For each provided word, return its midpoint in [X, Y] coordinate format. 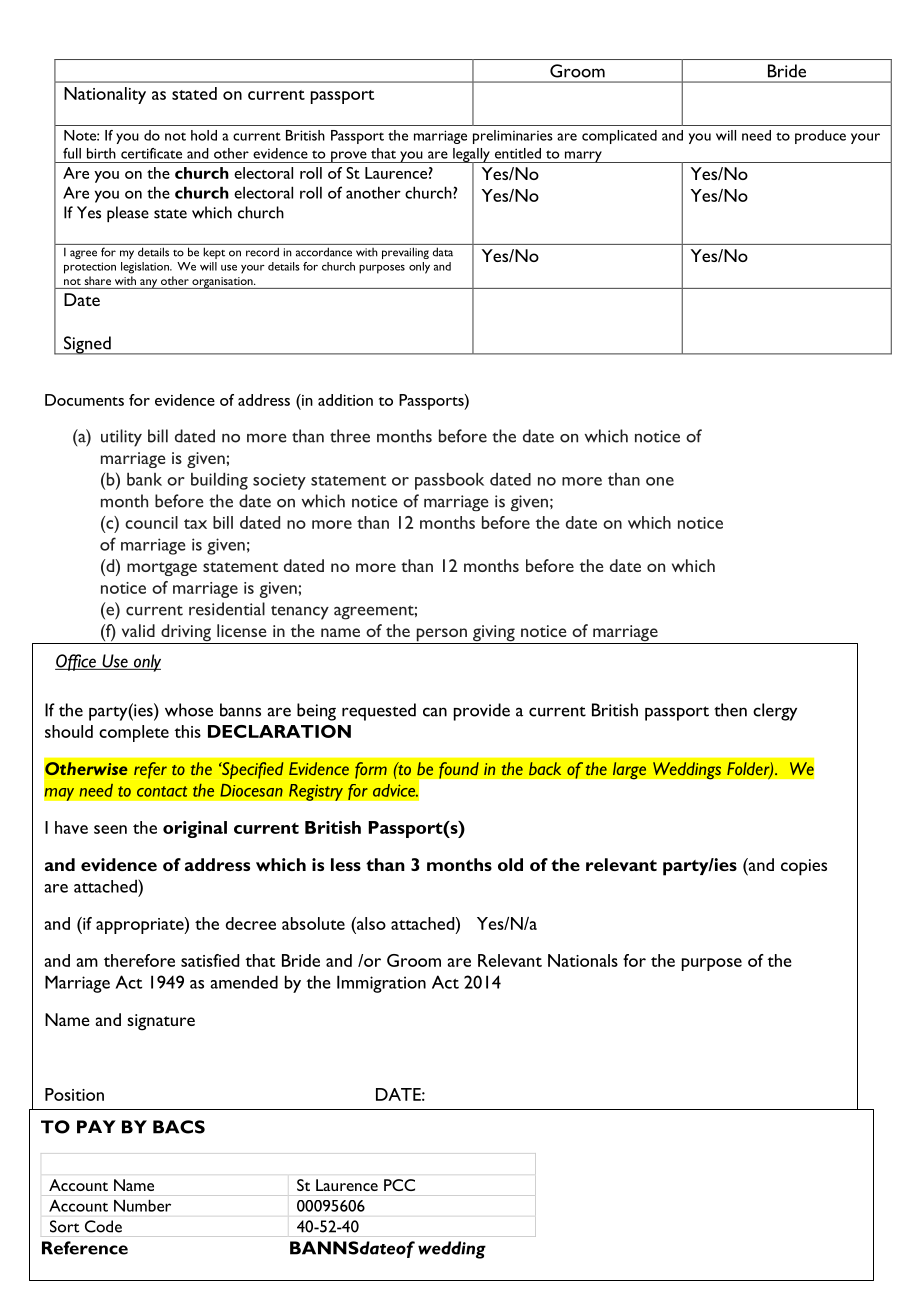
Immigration [381, 984]
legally [471, 156]
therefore [139, 960]
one [660, 481]
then [730, 710]
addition [345, 400]
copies [804, 867]
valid [138, 630]
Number [142, 1206]
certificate [151, 153]
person [441, 636]
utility [121, 438]
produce [820, 137]
